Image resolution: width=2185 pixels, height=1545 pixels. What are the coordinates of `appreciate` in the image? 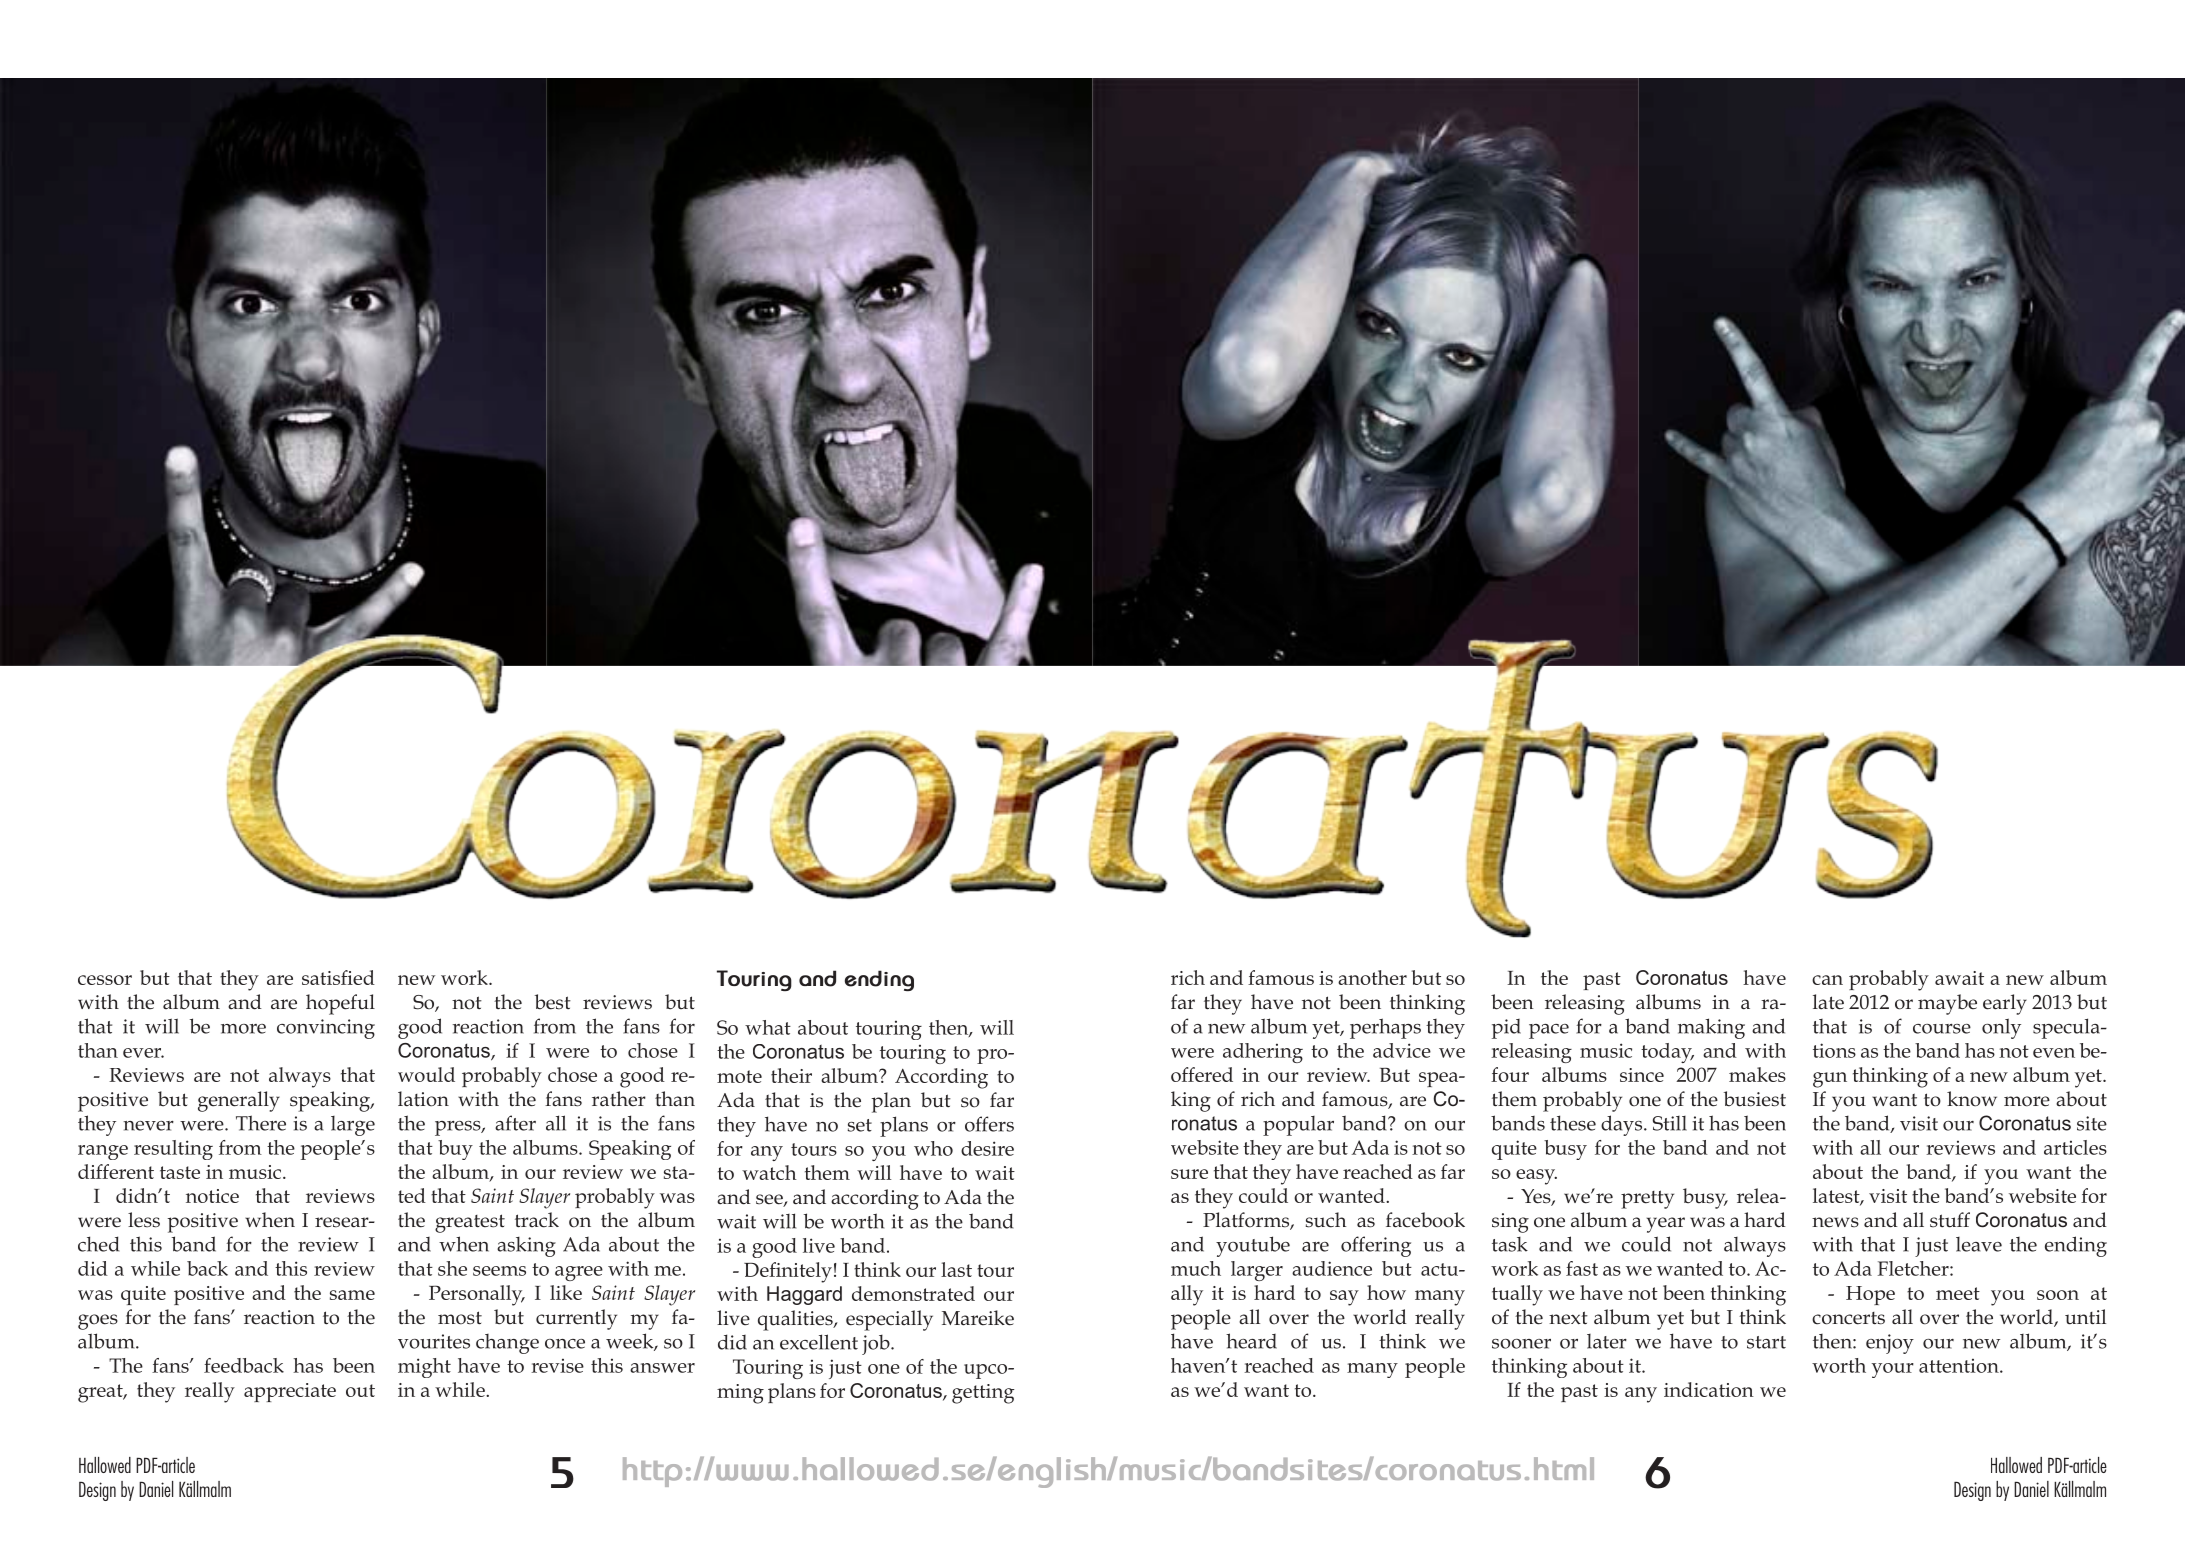 It's located at (290, 1392).
